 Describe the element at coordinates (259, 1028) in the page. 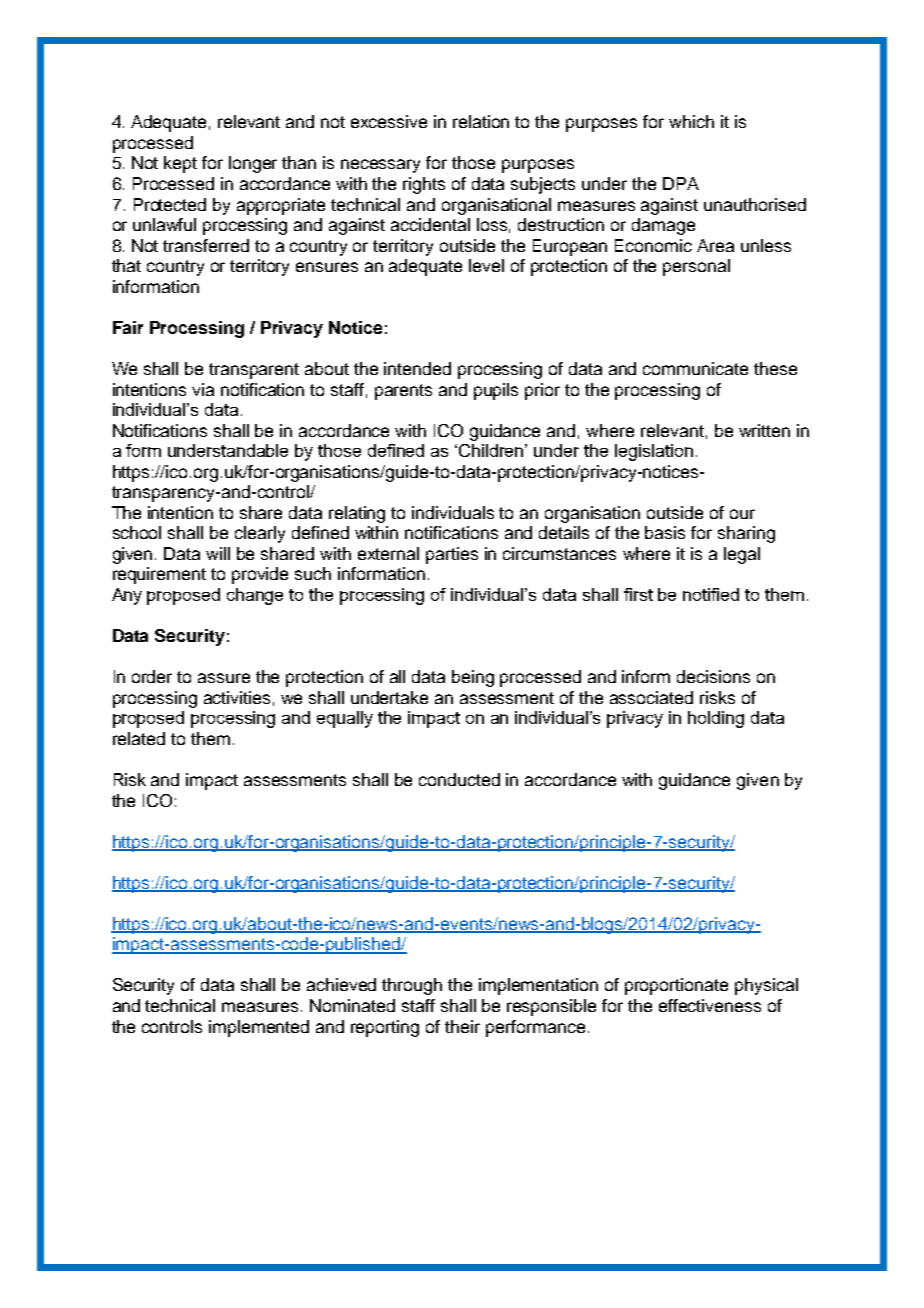

I see `implemented` at that location.
